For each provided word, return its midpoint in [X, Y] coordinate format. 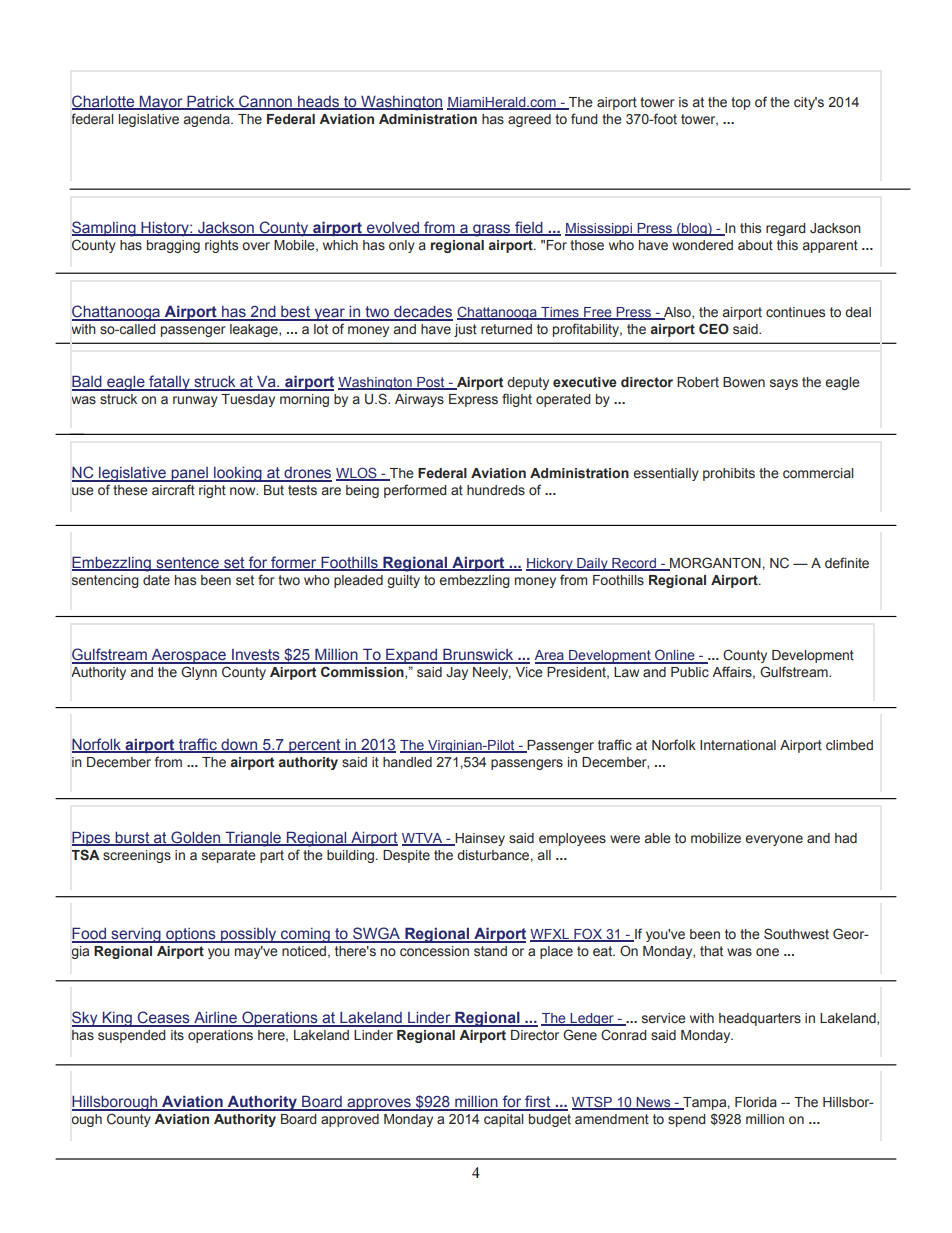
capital [504, 1120]
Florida [756, 1102]
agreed [529, 120]
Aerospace [189, 656]
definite [847, 563]
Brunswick [478, 655]
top [741, 103]
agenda [208, 120]
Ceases [164, 1018]
